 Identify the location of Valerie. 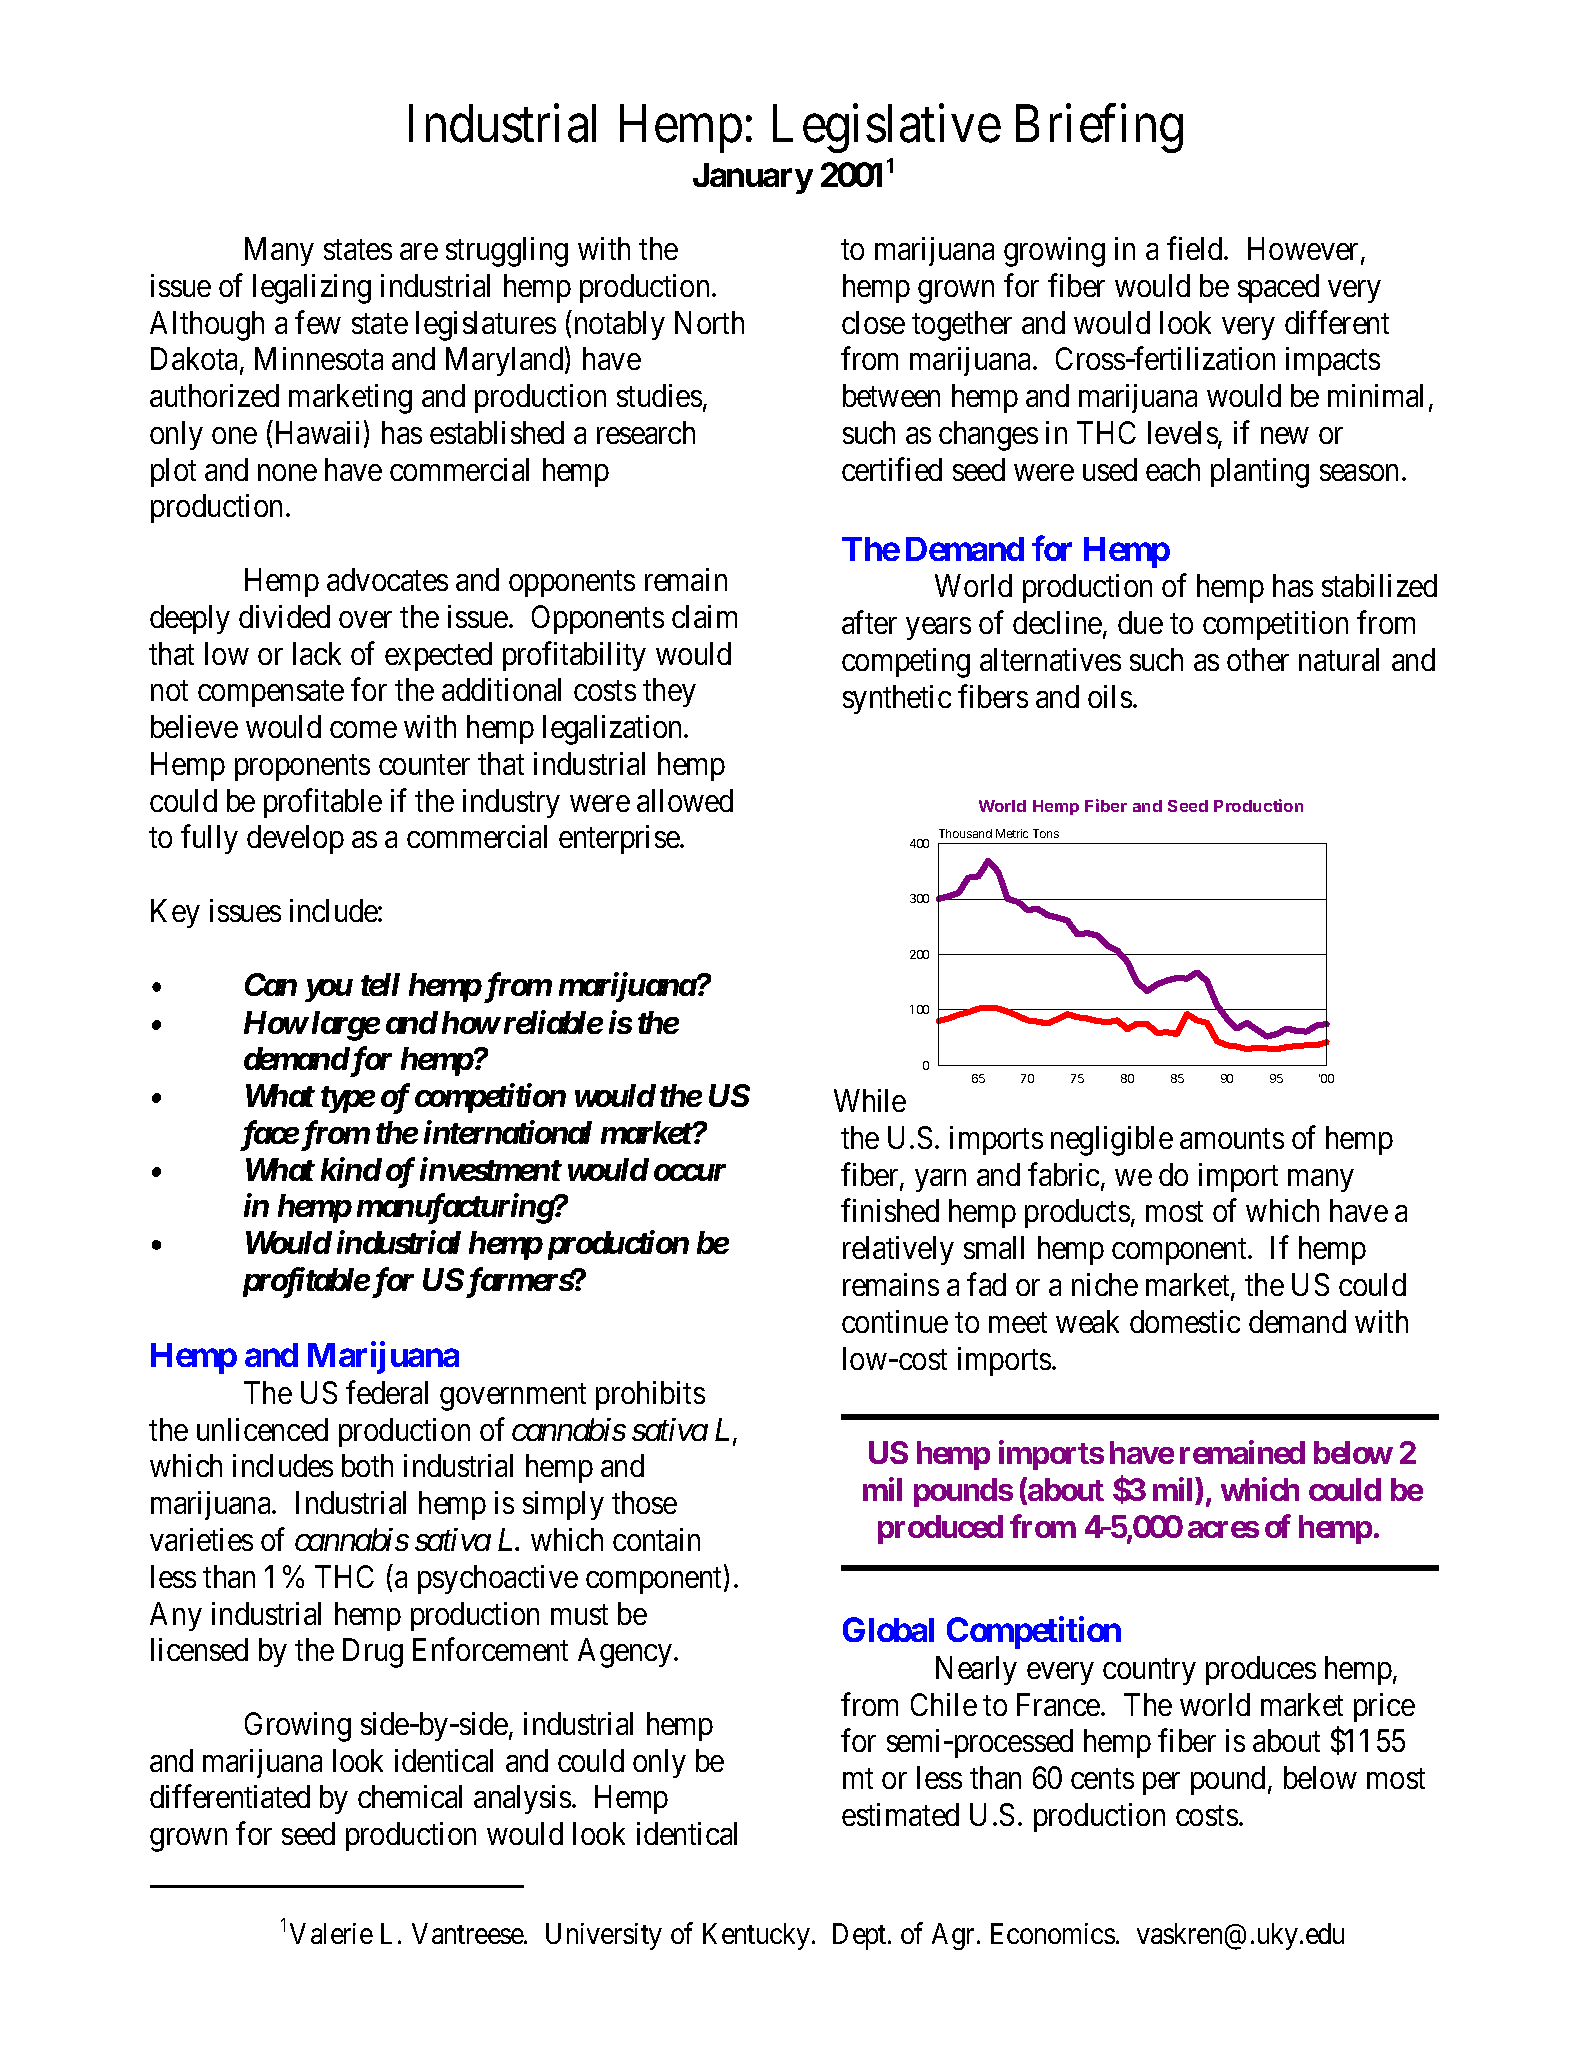
(331, 1933).
